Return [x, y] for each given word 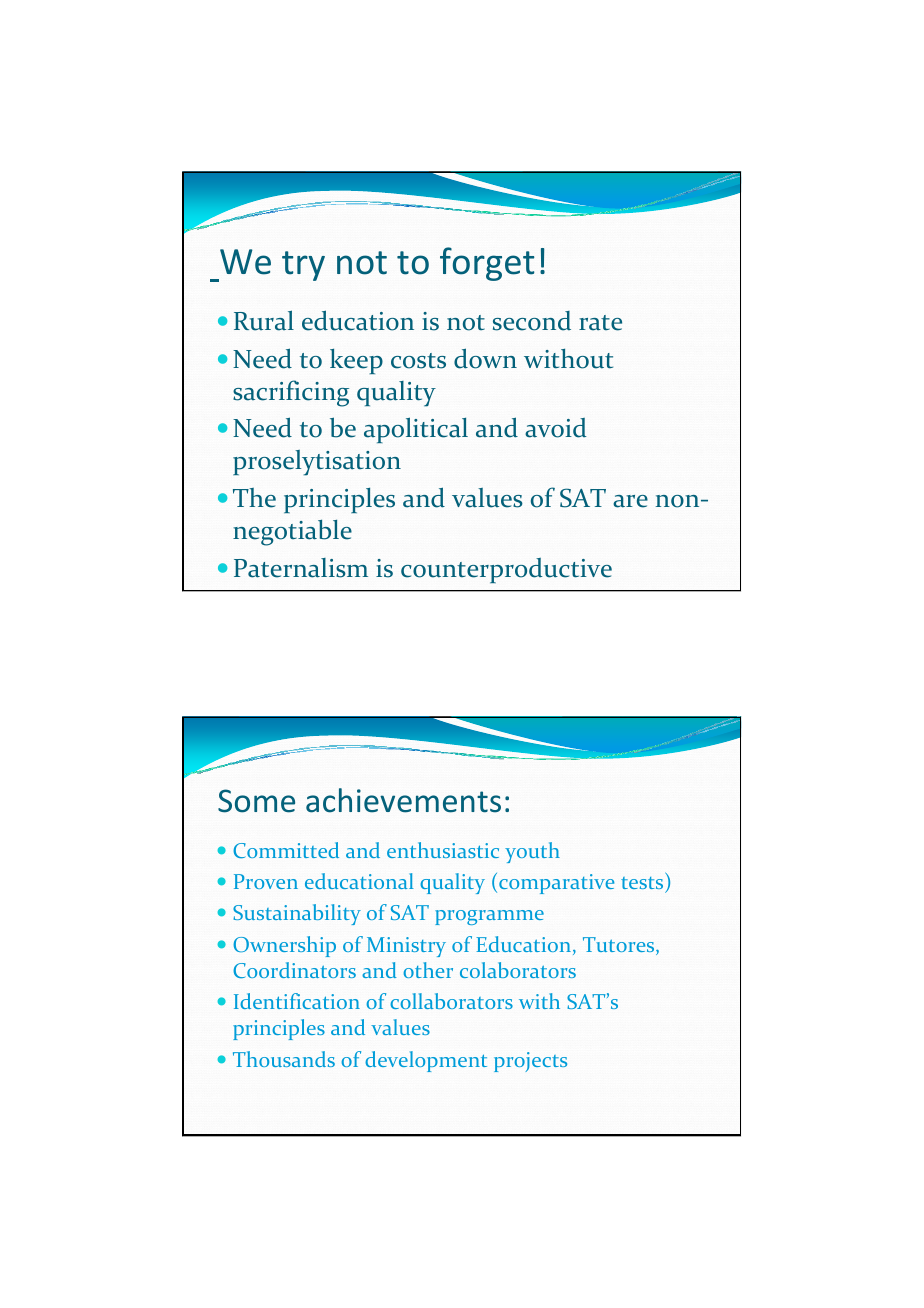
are [630, 501]
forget [487, 264]
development [426, 1061]
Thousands [284, 1059]
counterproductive [506, 570]
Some [256, 801]
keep [356, 361]
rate [600, 323]
